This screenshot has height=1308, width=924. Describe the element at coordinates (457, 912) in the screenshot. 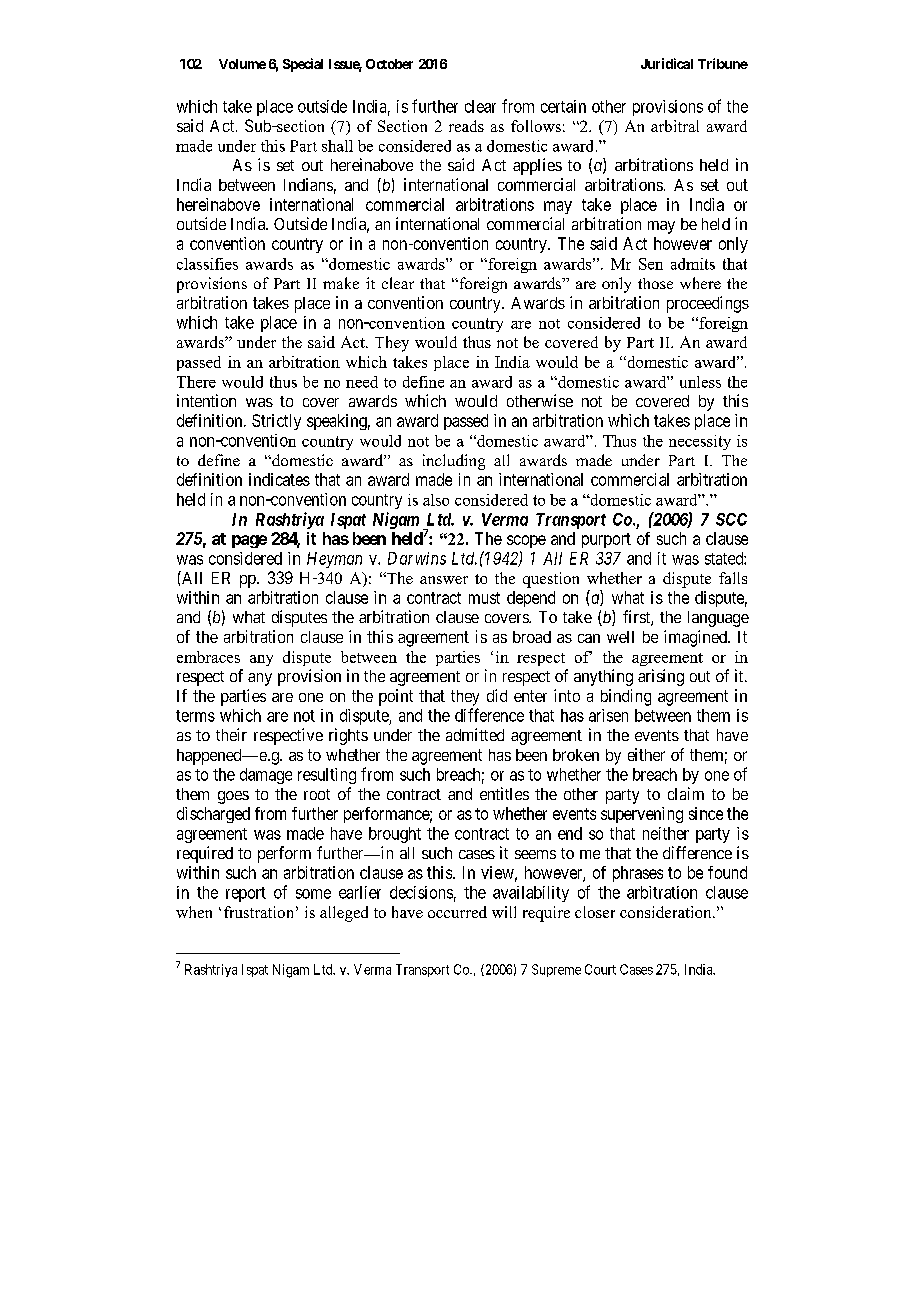

I see `occurred` at that location.
